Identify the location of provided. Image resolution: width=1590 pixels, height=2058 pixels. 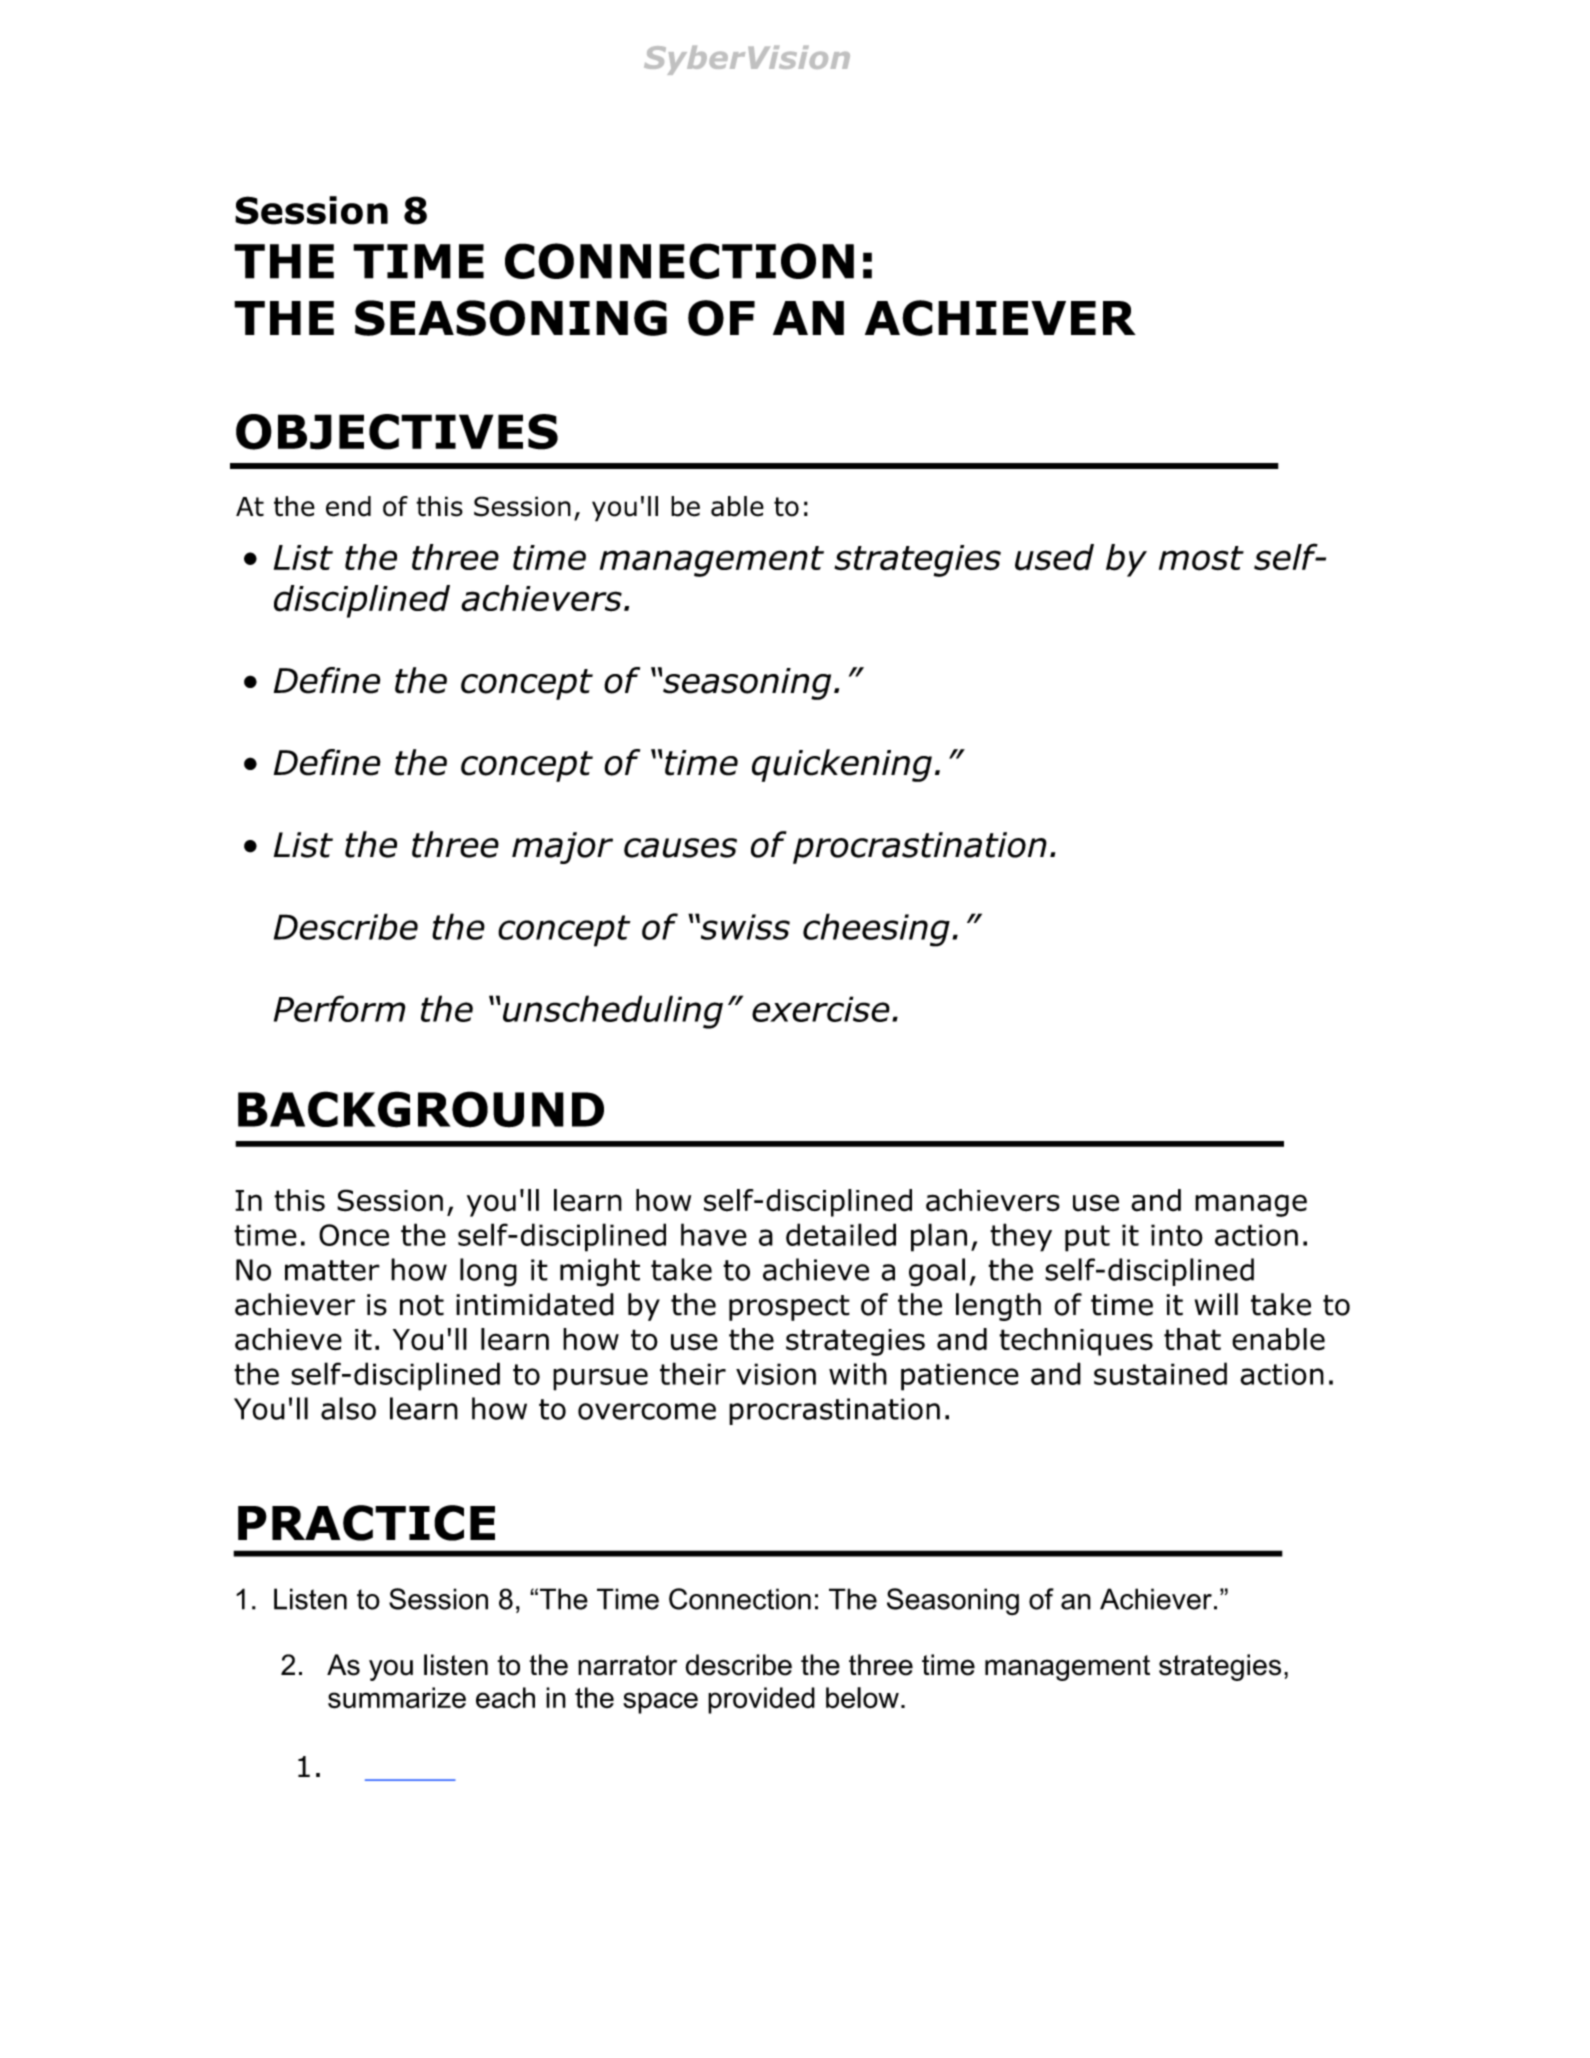
(761, 1700).
